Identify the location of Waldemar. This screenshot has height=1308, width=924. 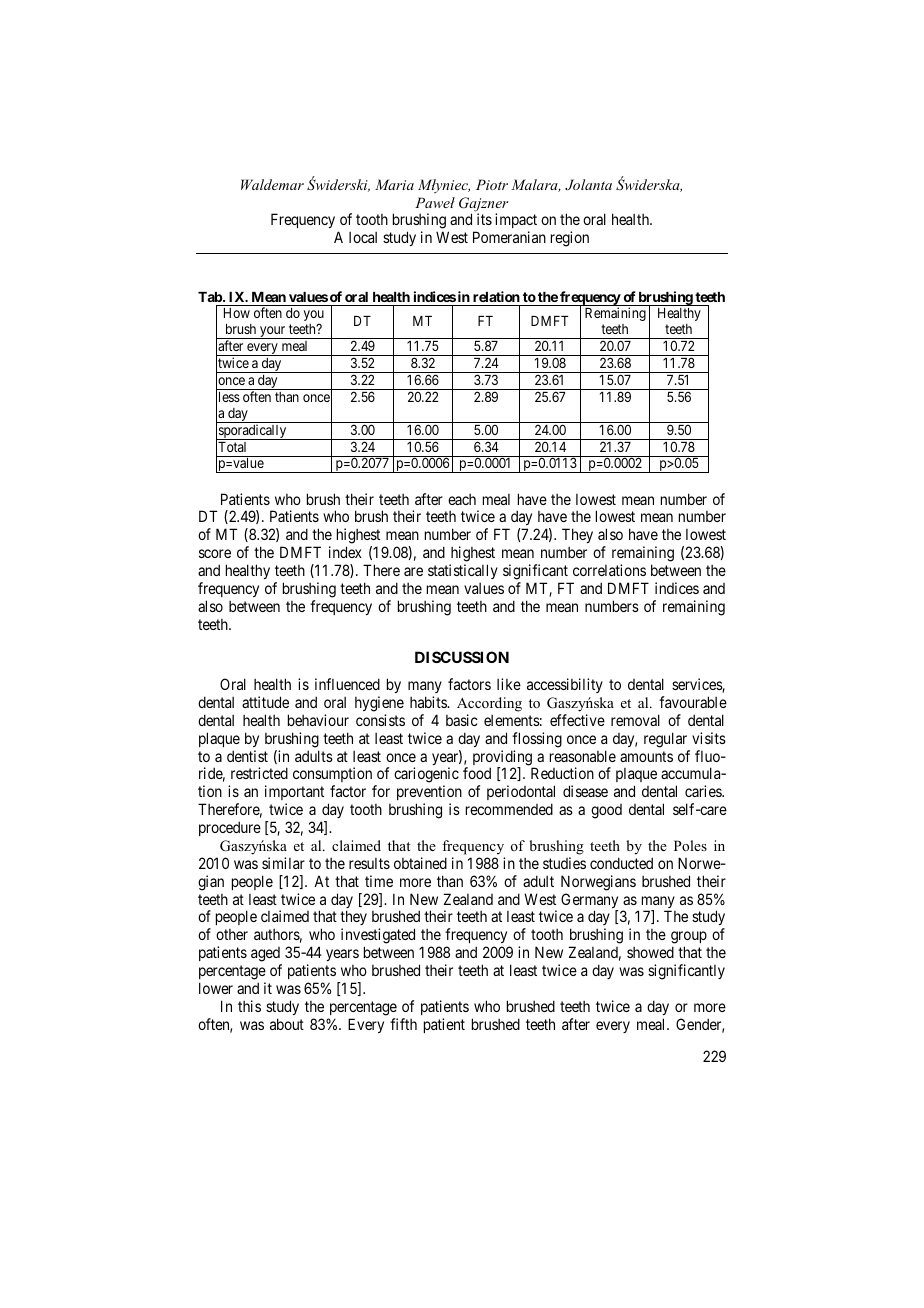
(272, 184).
